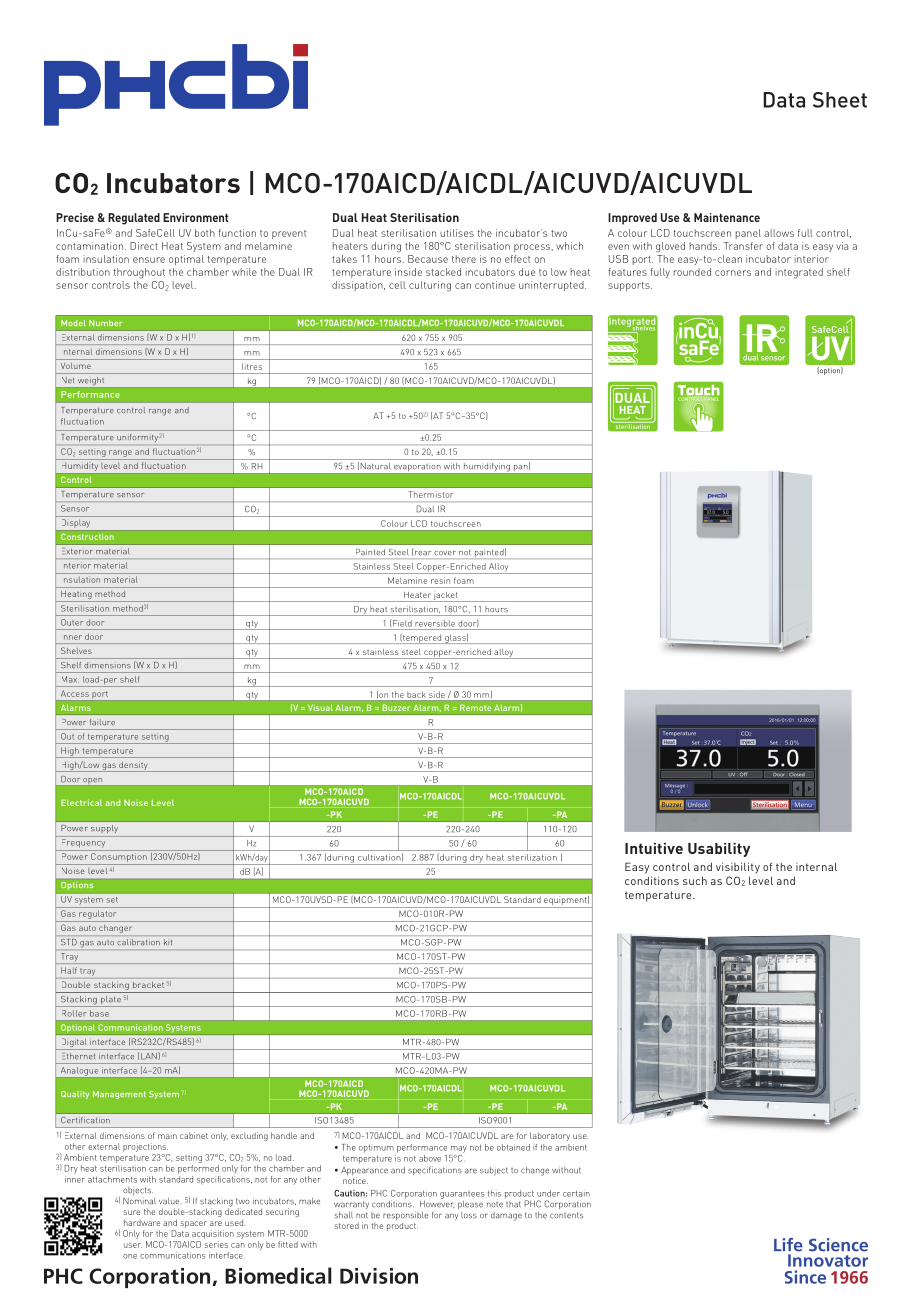  What do you see at coordinates (469, 1215) in the page?
I see `loss` at bounding box center [469, 1215].
